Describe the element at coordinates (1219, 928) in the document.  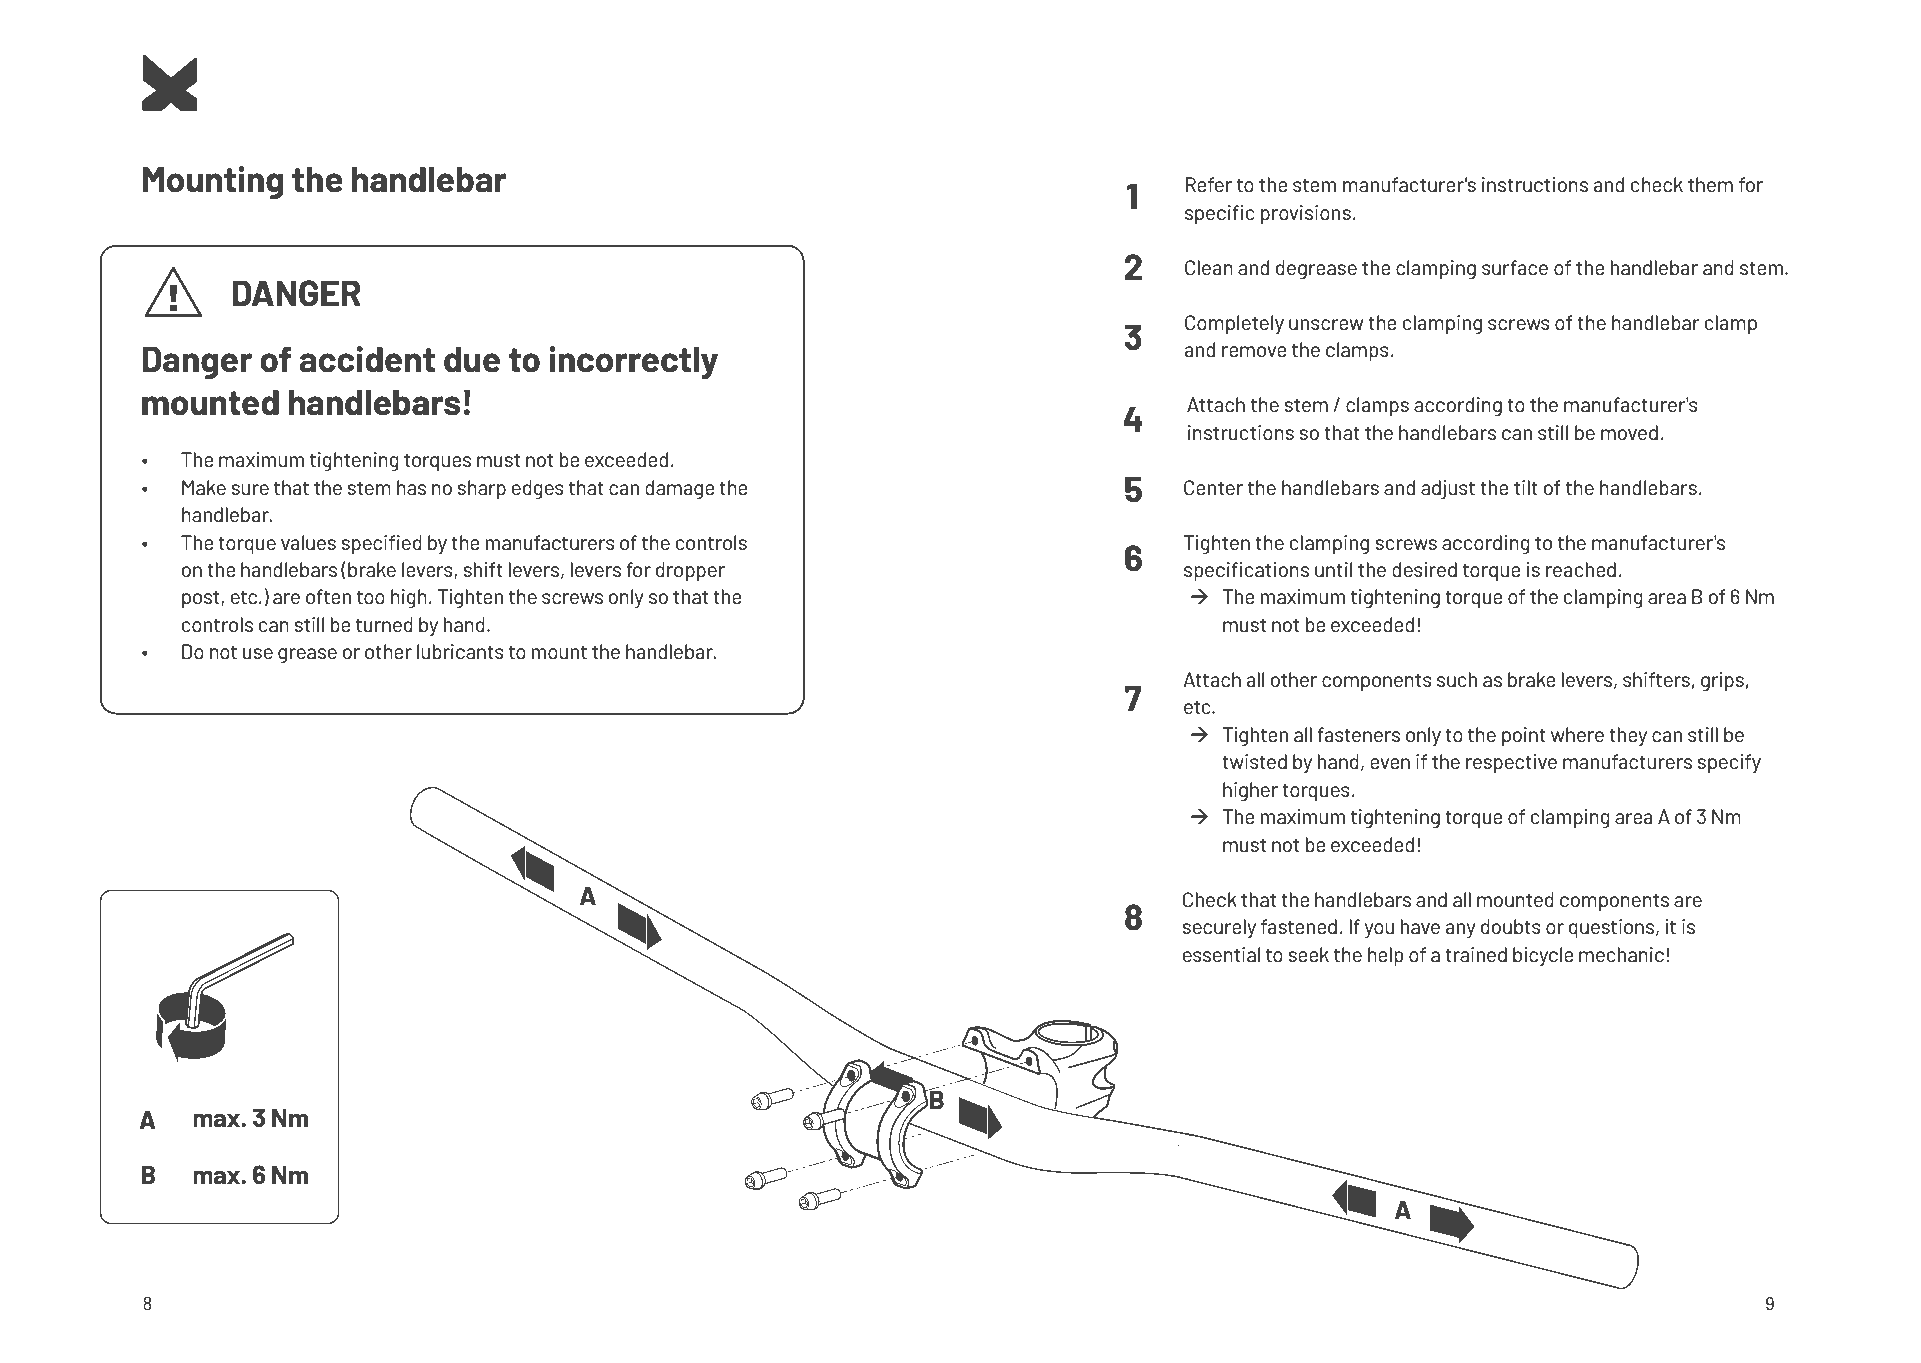
I see `securely` at that location.
